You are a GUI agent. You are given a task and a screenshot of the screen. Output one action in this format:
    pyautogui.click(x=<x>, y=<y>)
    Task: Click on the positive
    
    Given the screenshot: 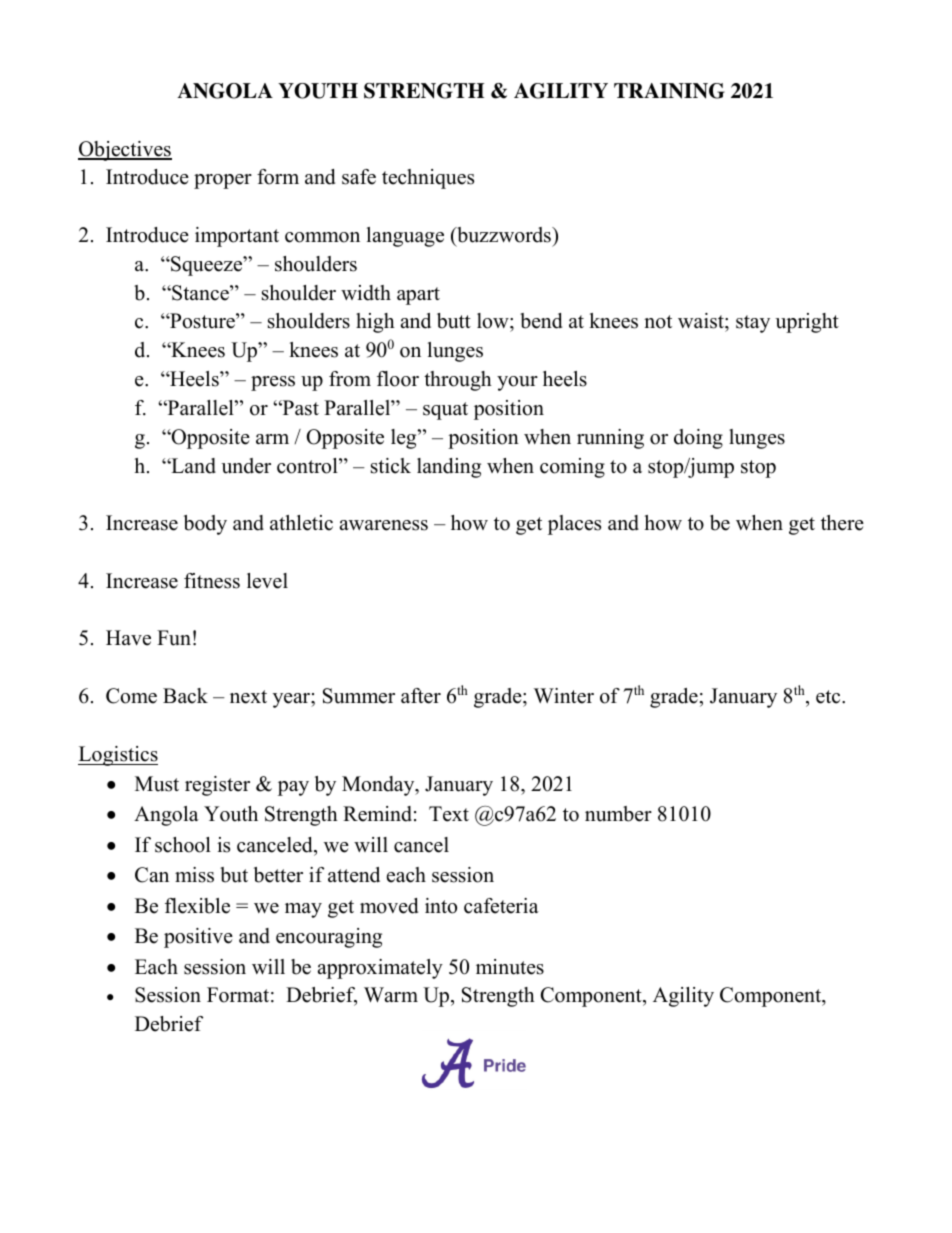 What is the action you would take?
    pyautogui.click(x=198, y=938)
